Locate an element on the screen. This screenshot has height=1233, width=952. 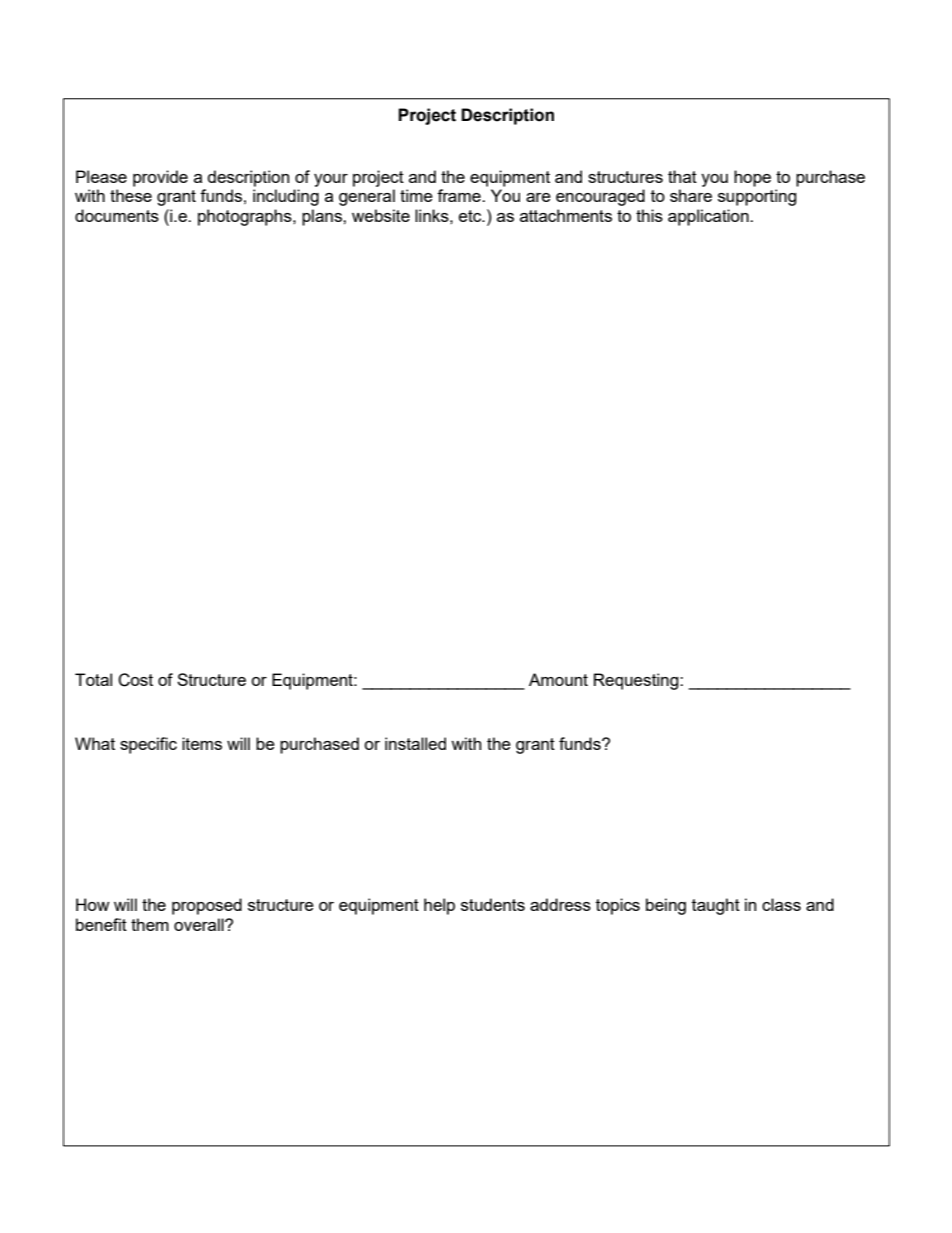
etc is located at coordinates (471, 216).
